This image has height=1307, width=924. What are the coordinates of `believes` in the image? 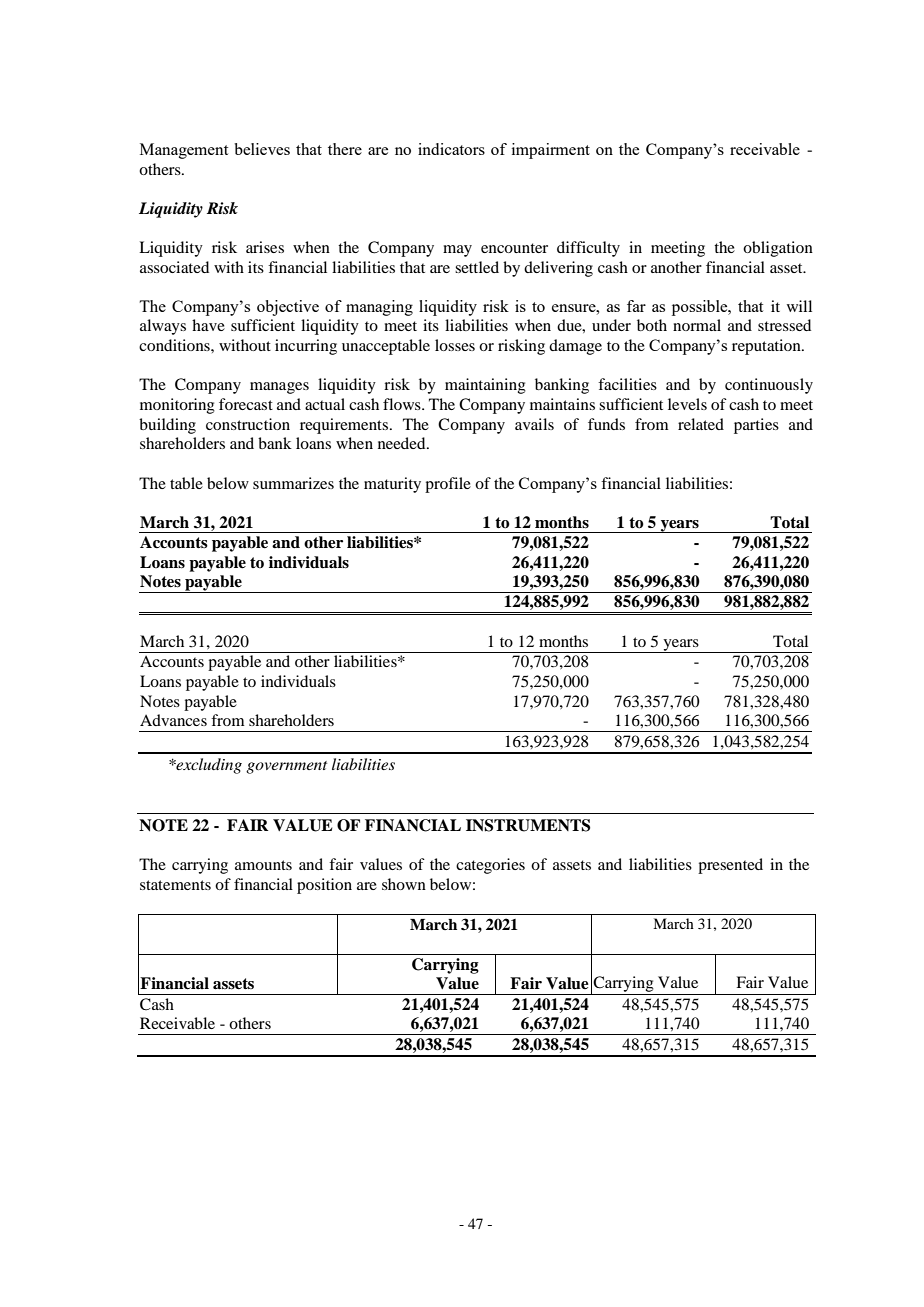 It's located at (262, 149).
